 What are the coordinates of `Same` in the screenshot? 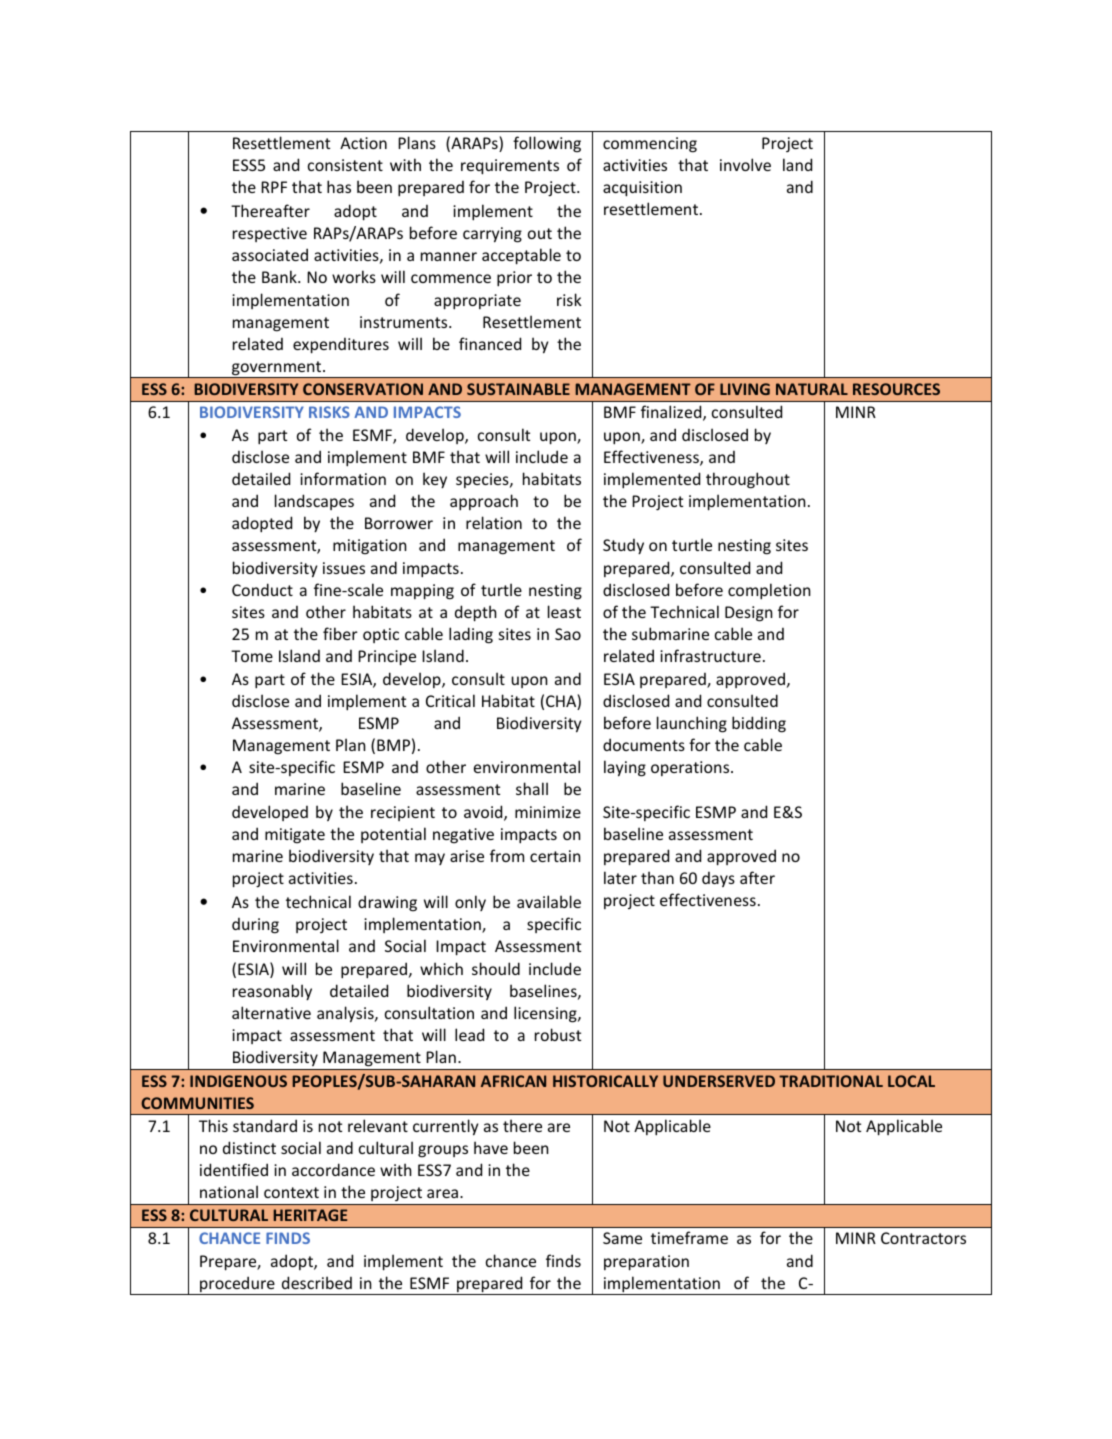 It's located at (622, 1238).
